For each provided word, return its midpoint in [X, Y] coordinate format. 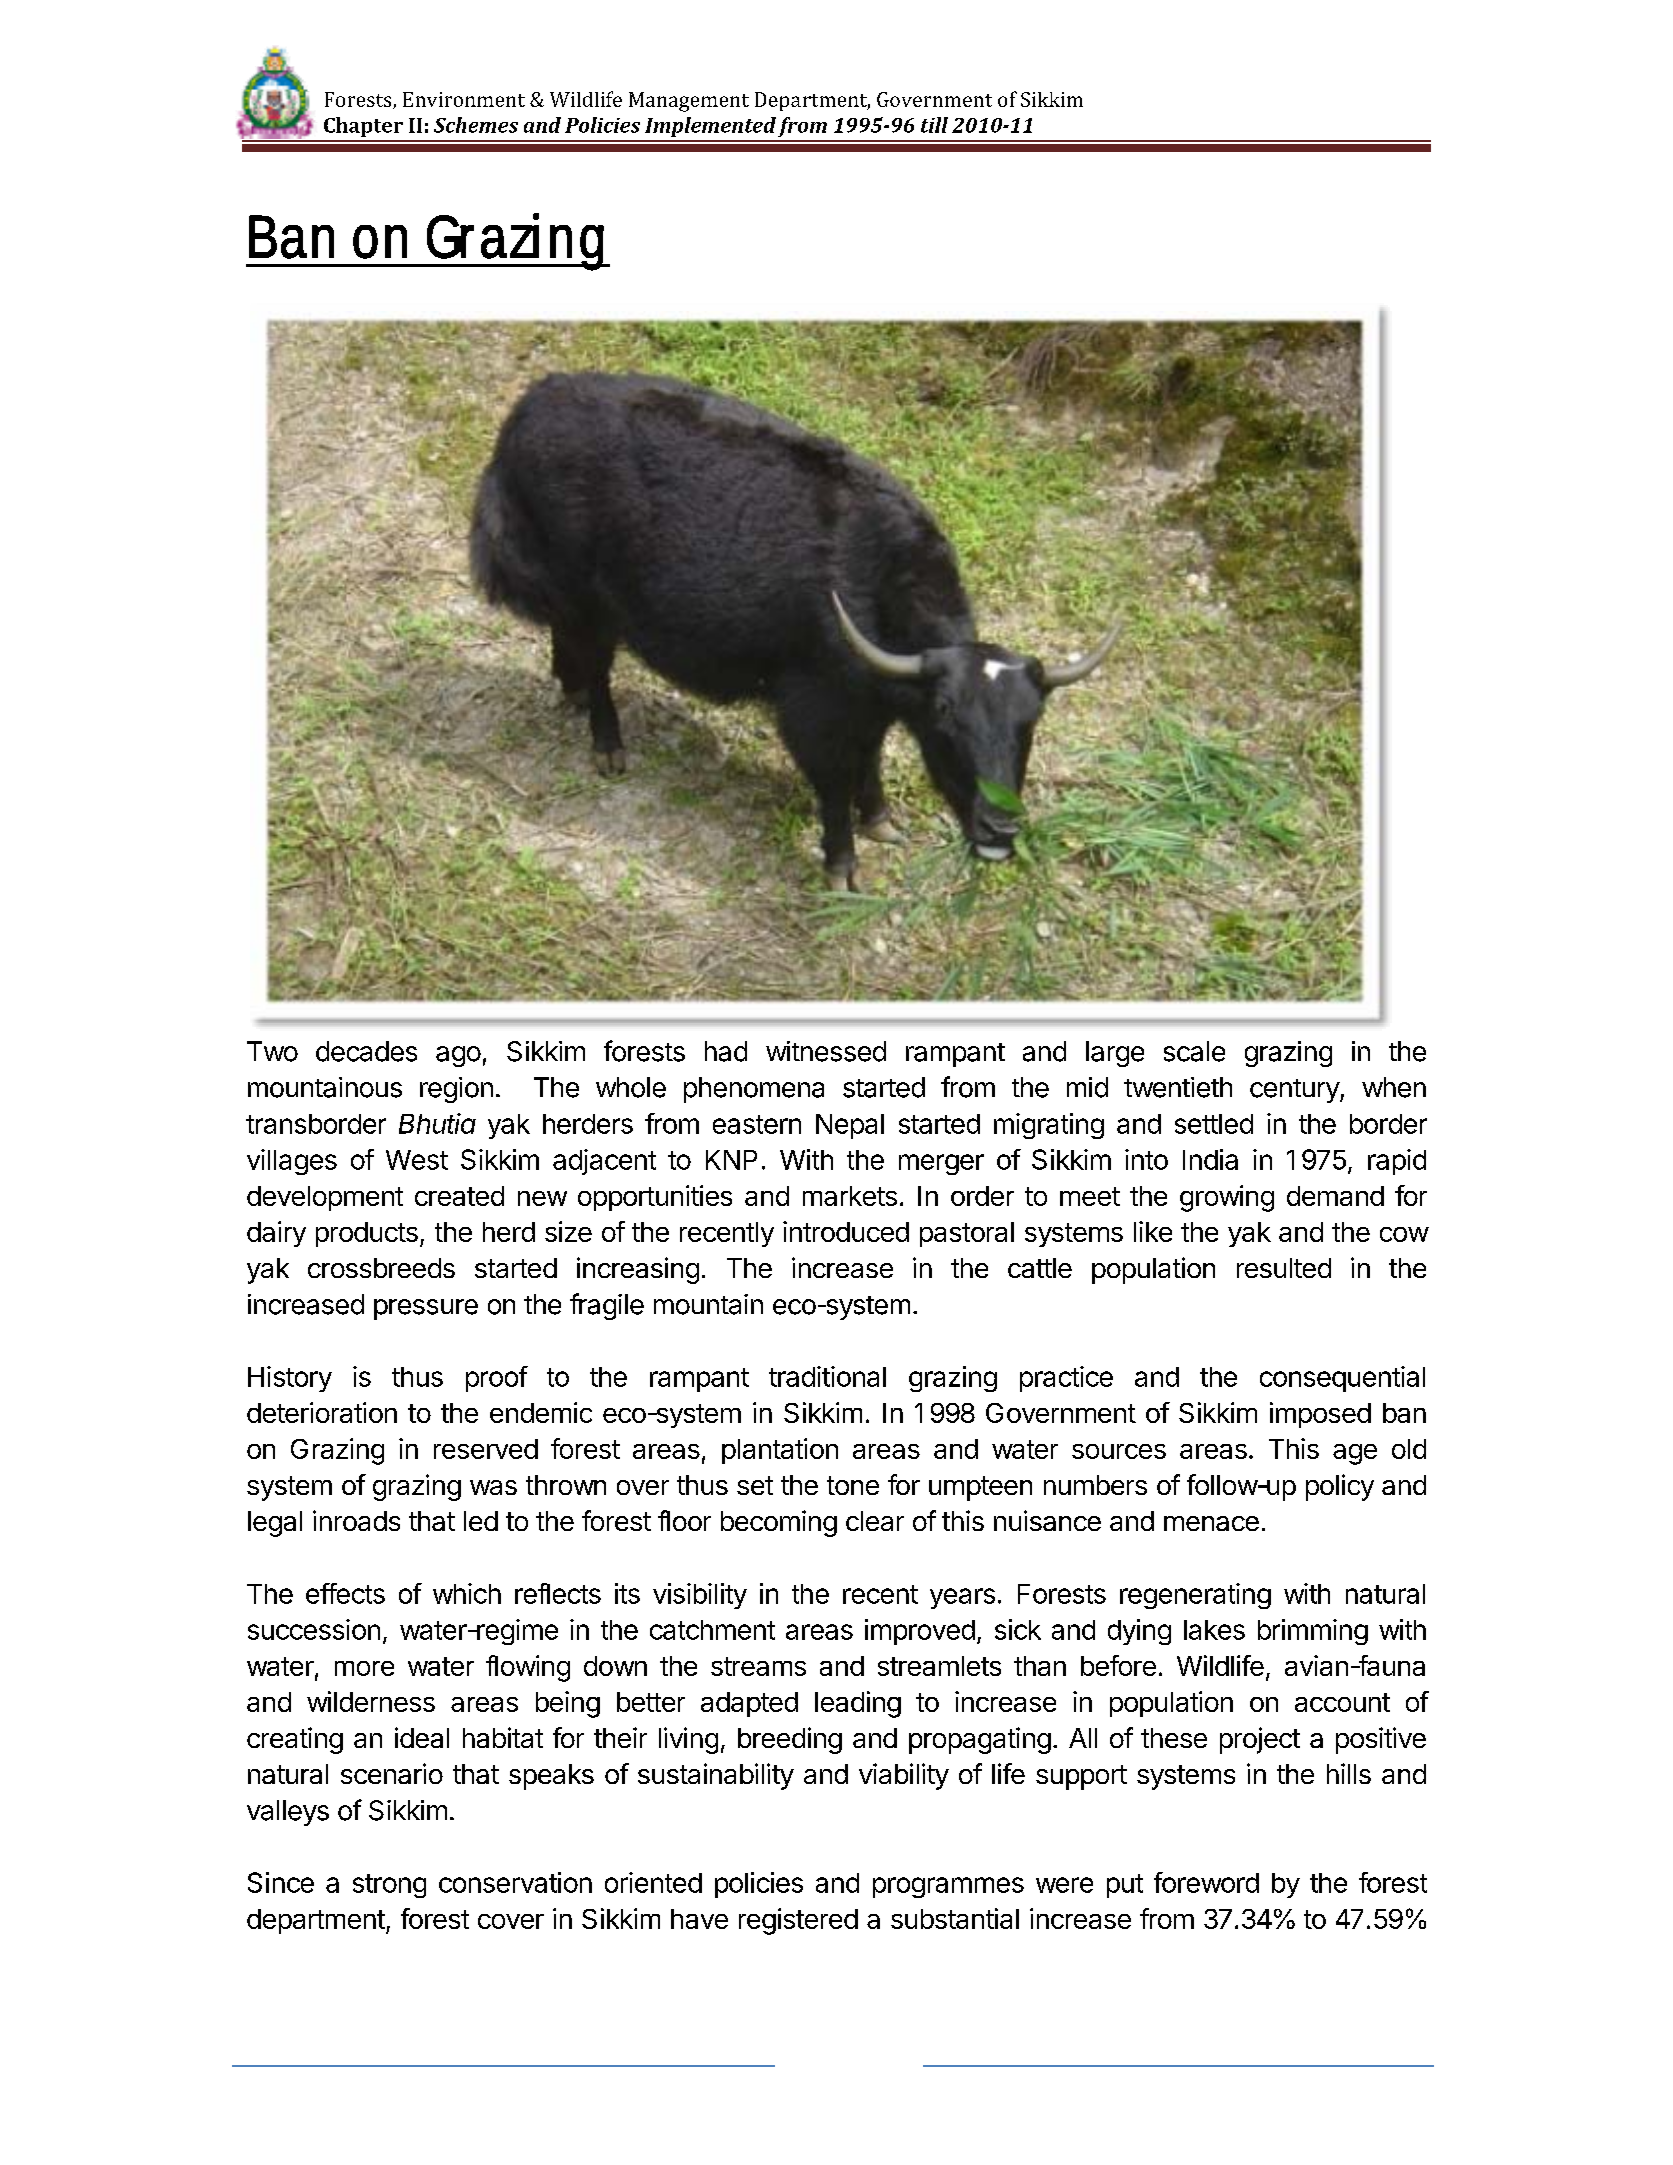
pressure [426, 1309]
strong [389, 1886]
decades [366, 1051]
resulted [1284, 1268]
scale [1194, 1051]
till [934, 125]
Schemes [476, 125]
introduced [846, 1231]
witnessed [826, 1051]
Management [689, 102]
